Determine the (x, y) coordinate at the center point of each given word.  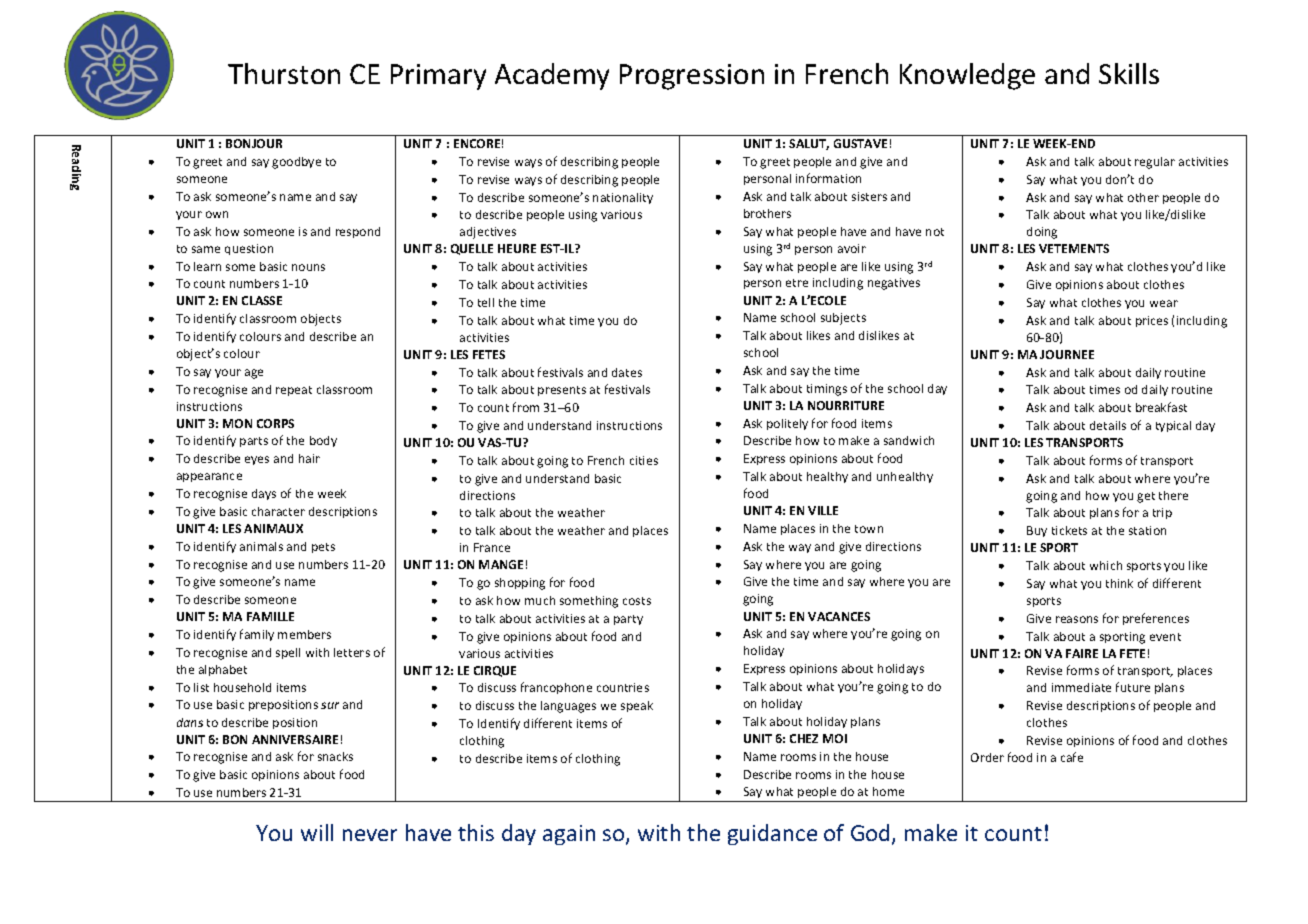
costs (637, 601)
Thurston (284, 73)
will (317, 832)
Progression (692, 77)
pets (323, 548)
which (1106, 565)
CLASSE (262, 300)
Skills (1129, 73)
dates (627, 372)
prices (1152, 321)
